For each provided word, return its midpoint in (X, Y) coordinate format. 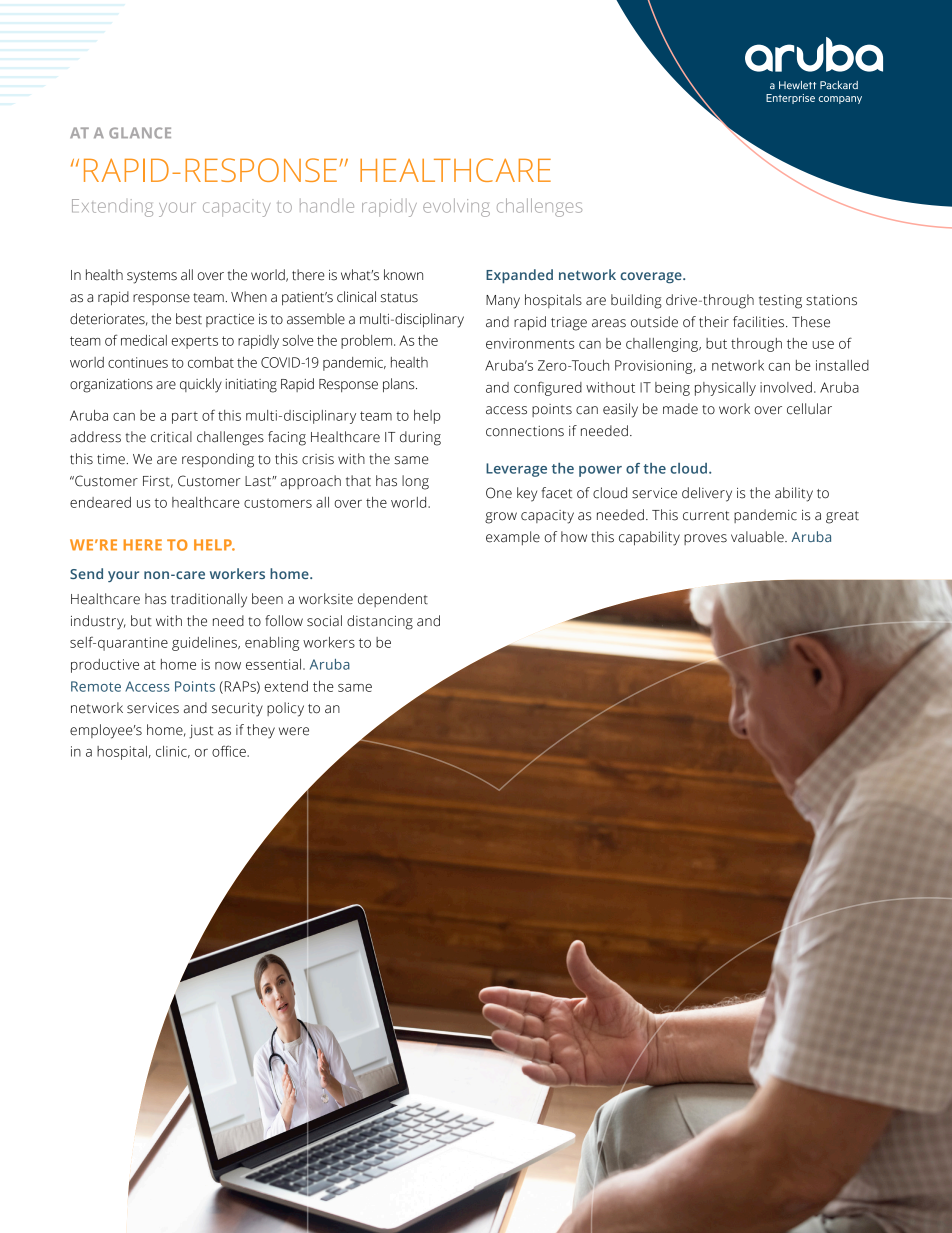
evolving (456, 207)
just (201, 732)
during (420, 438)
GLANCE (140, 133)
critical (171, 437)
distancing (380, 622)
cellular (809, 409)
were (294, 731)
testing (780, 302)
